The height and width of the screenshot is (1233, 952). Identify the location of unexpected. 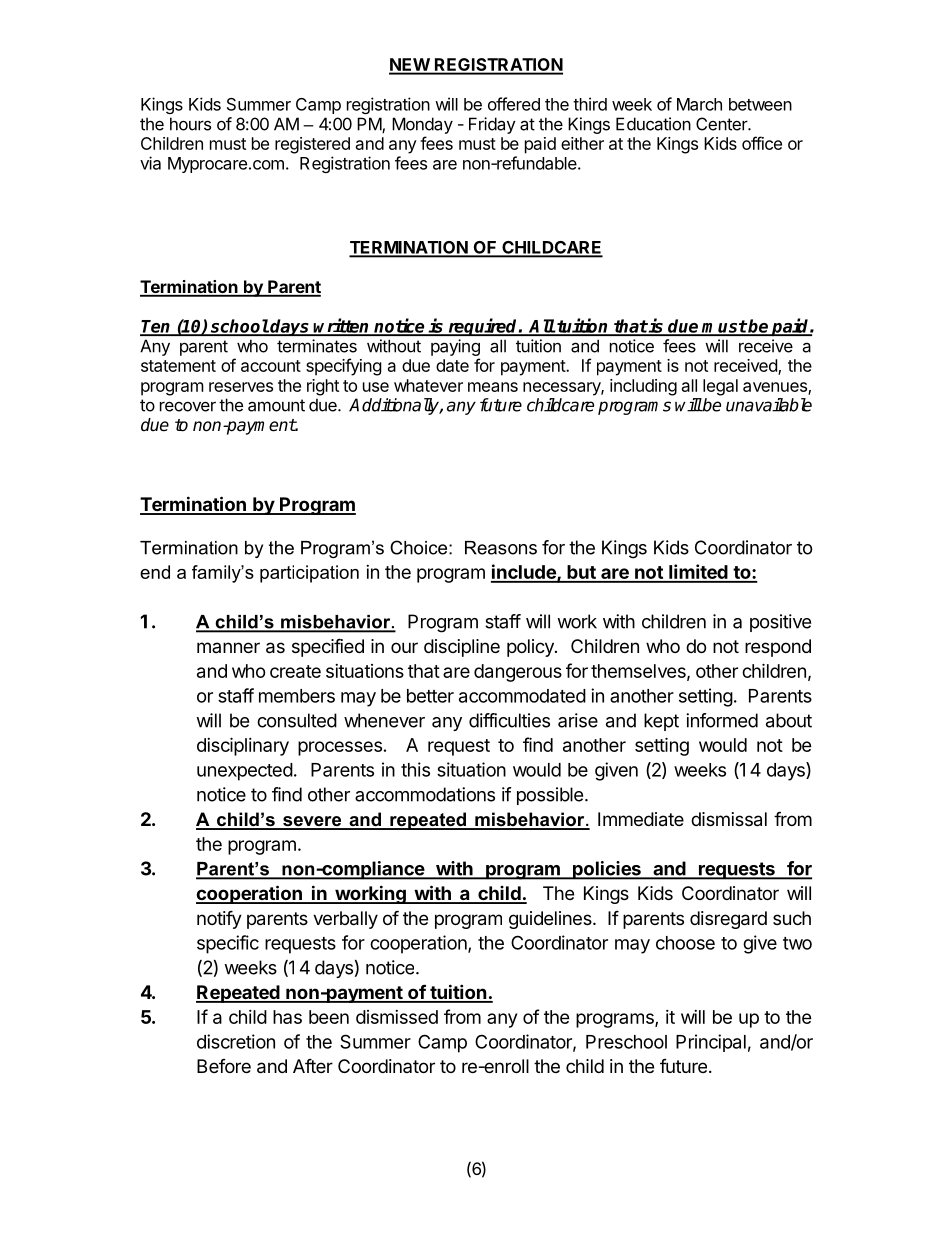
(245, 772).
